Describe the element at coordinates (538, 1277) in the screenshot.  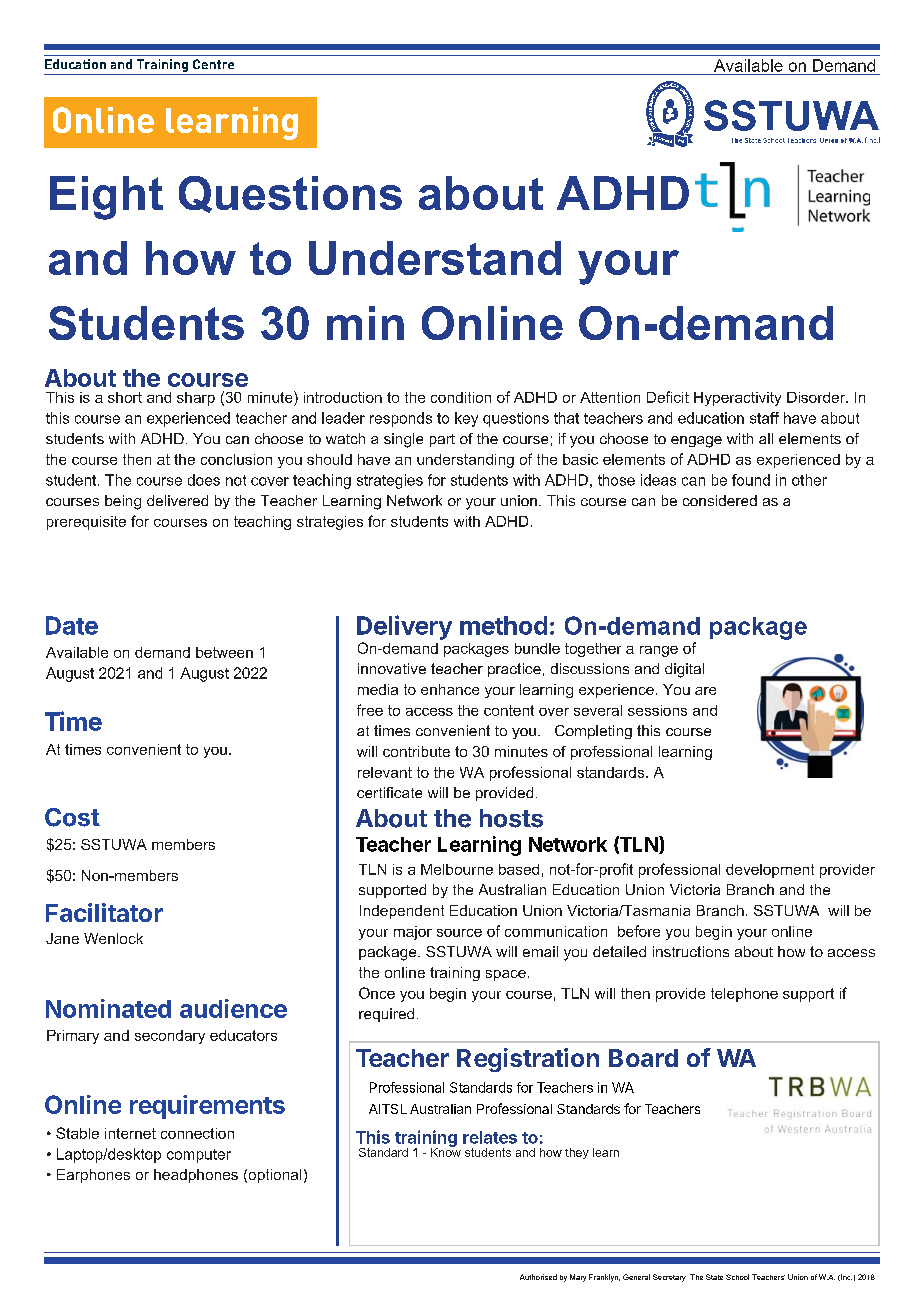
I see `Authorised` at that location.
